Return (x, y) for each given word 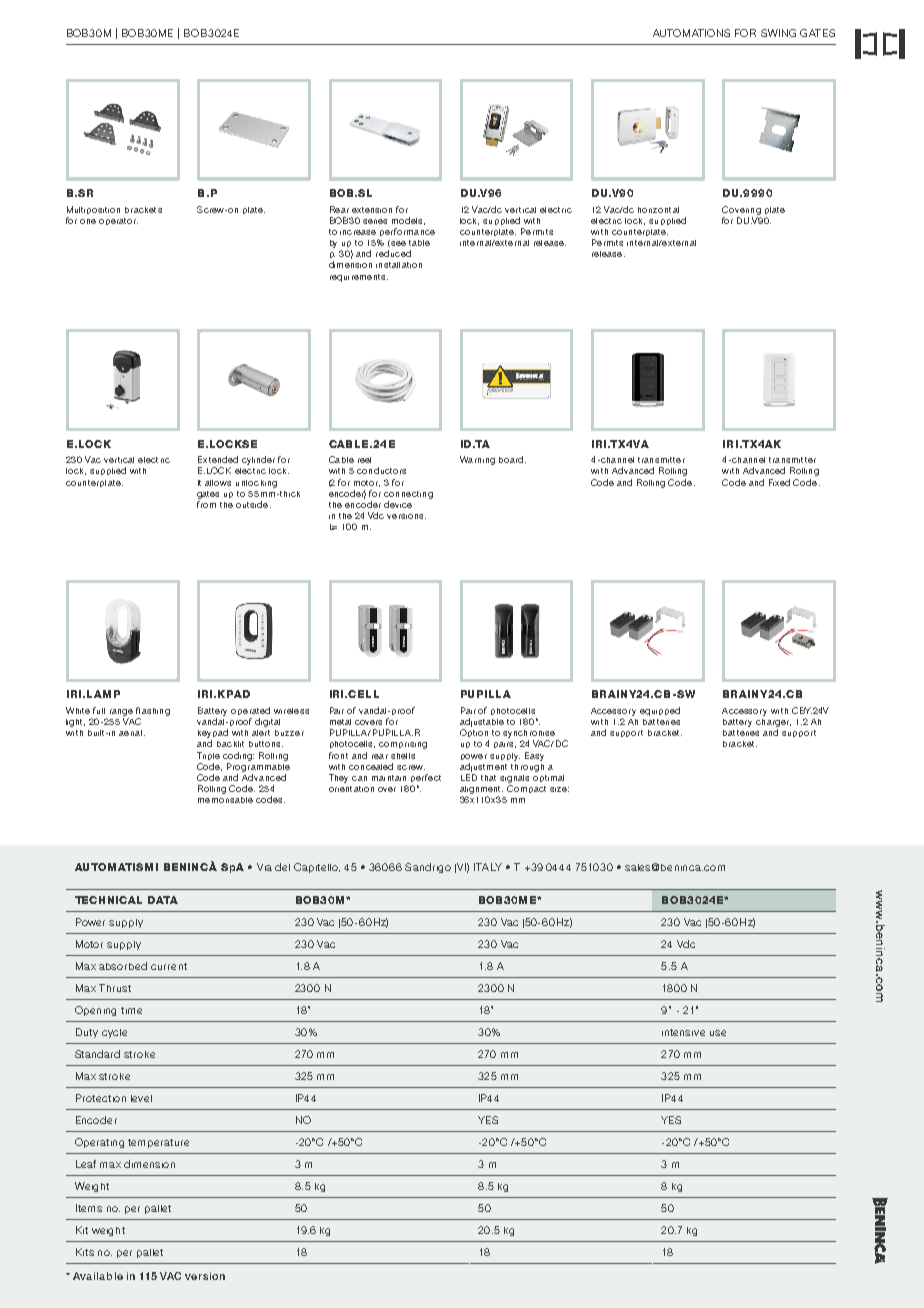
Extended (218, 459)
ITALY (488, 867)
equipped (660, 711)
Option (474, 733)
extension (372, 210)
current (169, 966)
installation (399, 265)
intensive (683, 1032)
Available (98, 1276)
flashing (153, 711)
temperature (158, 1143)
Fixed (779, 482)
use (718, 1033)
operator (118, 221)
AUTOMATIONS (691, 33)
